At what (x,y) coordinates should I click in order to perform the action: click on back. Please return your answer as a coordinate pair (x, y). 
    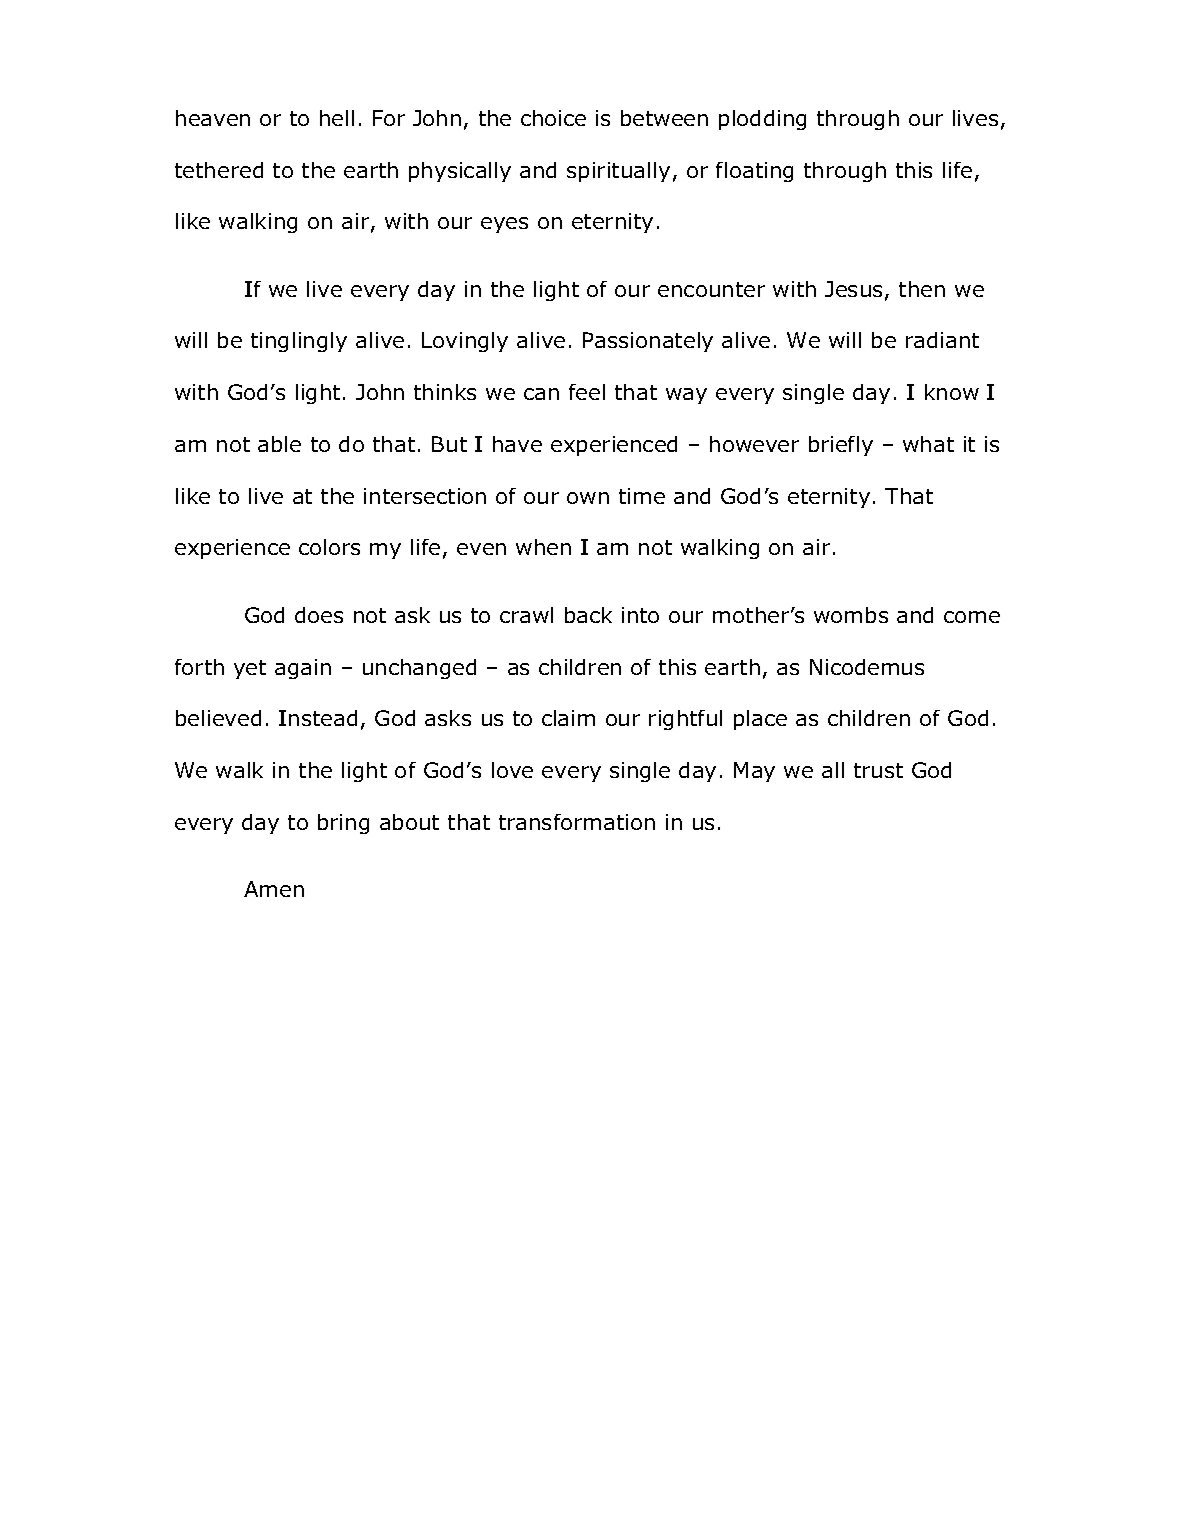
    Looking at the image, I should click on (588, 615).
